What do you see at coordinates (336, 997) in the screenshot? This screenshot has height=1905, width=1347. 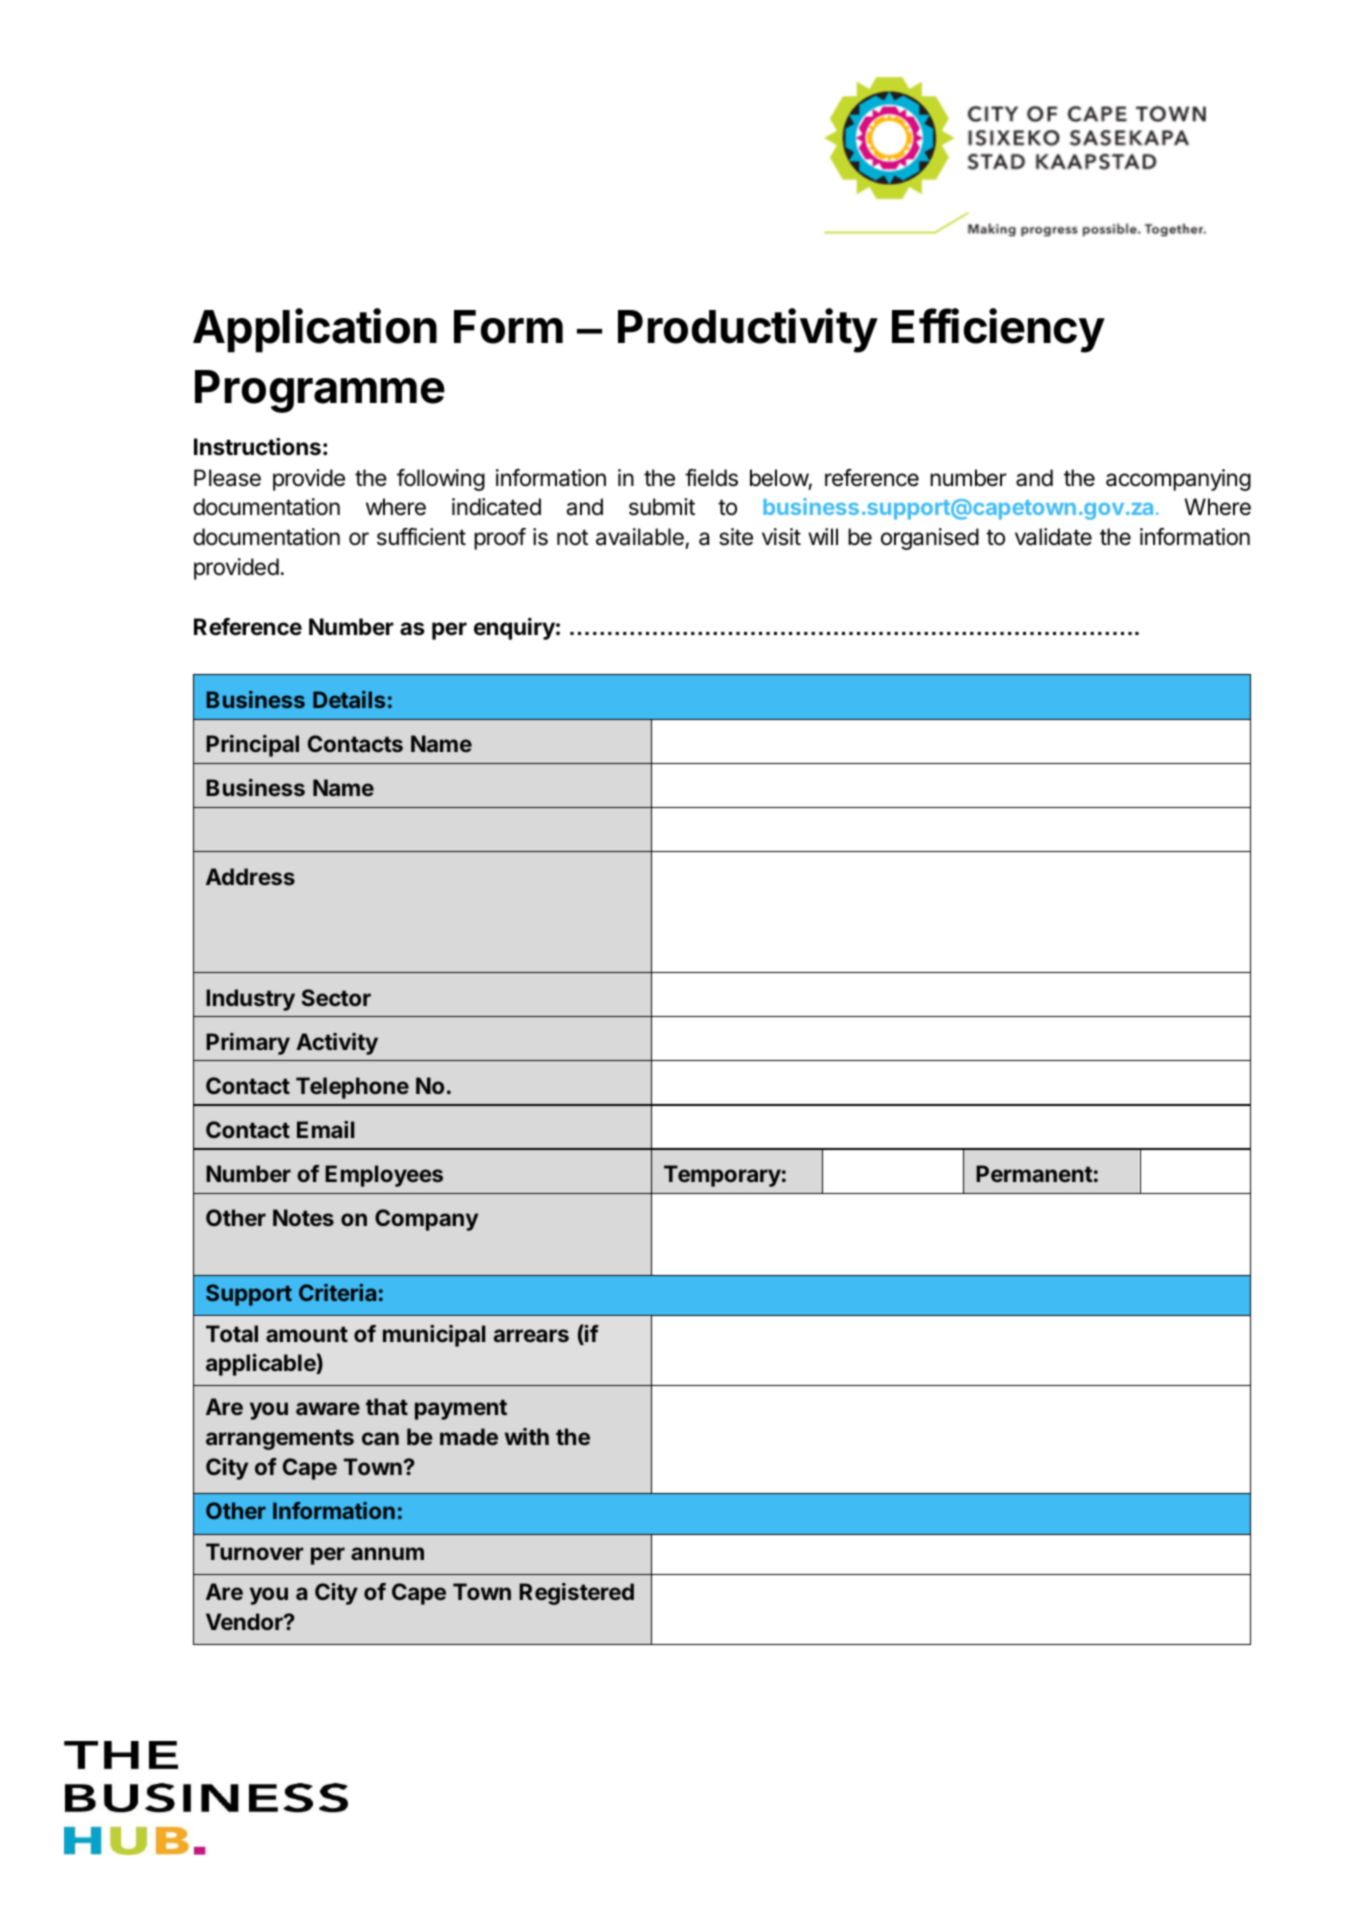 I see `Sector` at bounding box center [336, 997].
